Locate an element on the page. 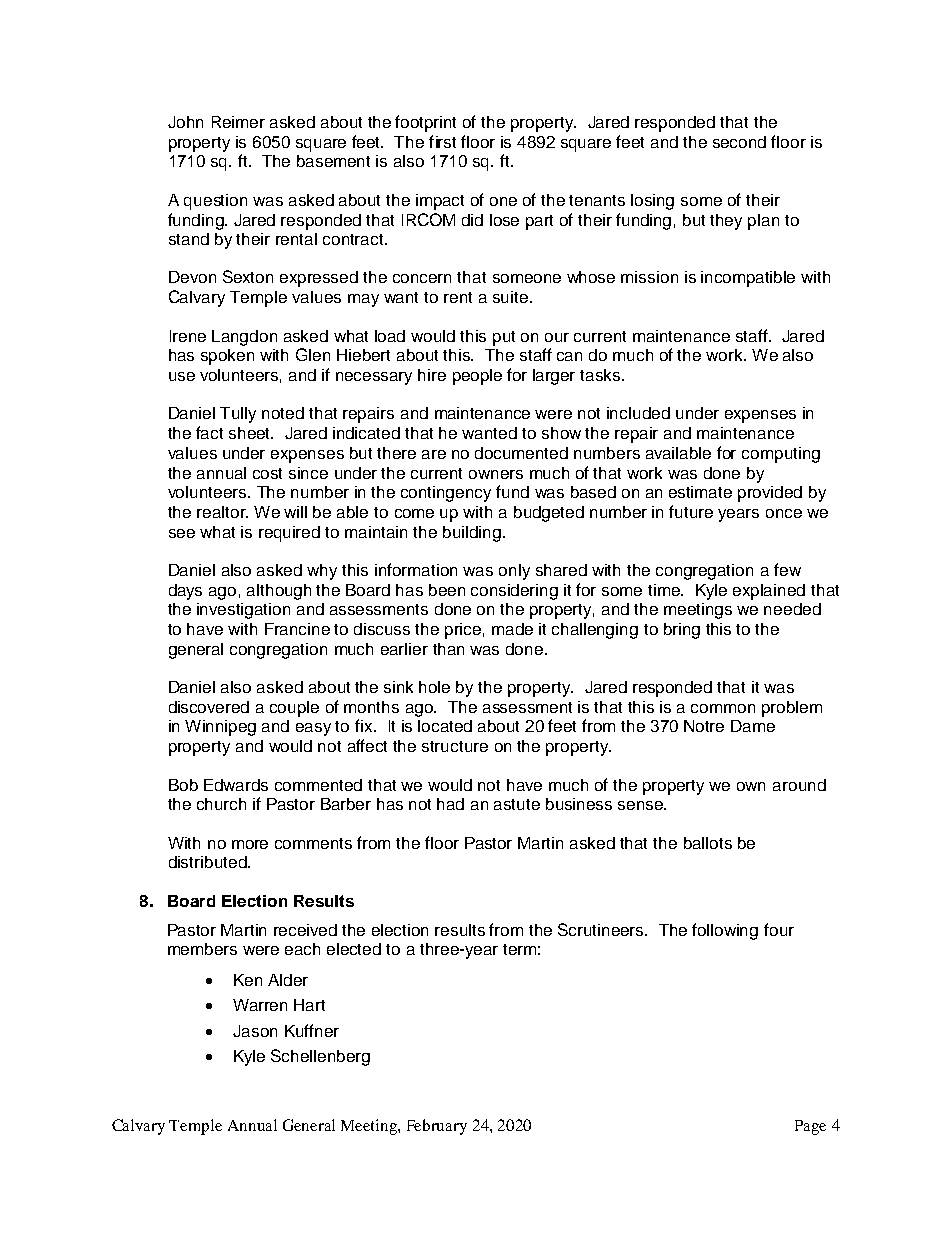  investigation is located at coordinates (243, 611).
